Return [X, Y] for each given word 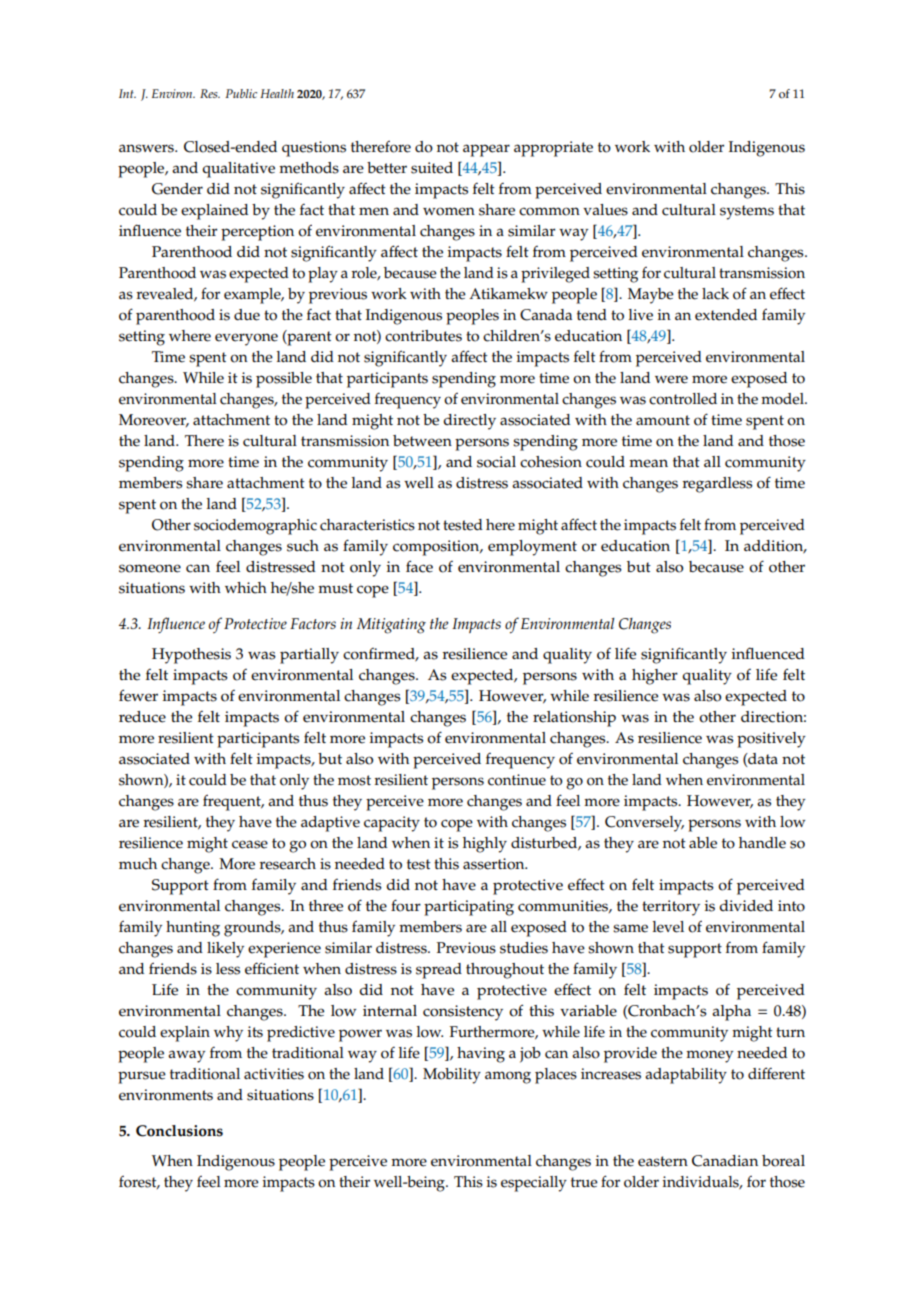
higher [655, 677]
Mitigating [391, 626]
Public [241, 93]
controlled [683, 399]
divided [746, 906]
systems [747, 212]
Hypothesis [191, 656]
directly [469, 422]
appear [486, 150]
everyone [246, 339]
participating [469, 908]
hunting [193, 929]
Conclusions [179, 1131]
